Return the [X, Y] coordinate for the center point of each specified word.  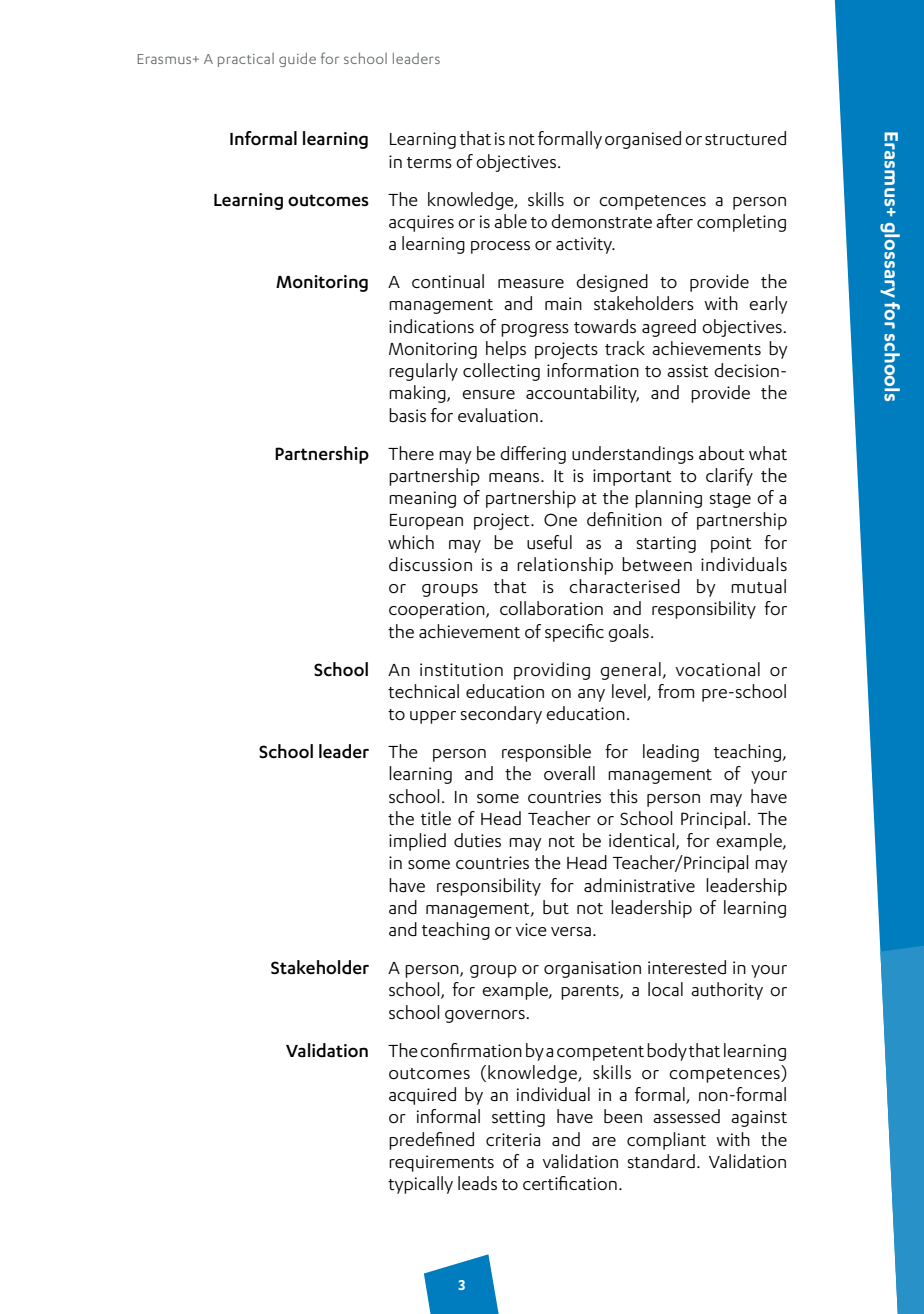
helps [506, 350]
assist [688, 370]
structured [745, 138]
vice [531, 929]
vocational [718, 669]
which [411, 542]
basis [407, 415]
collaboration [551, 608]
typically [420, 1185]
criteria [513, 1139]
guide [297, 60]
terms [429, 162]
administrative [639, 885]
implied [417, 842]
